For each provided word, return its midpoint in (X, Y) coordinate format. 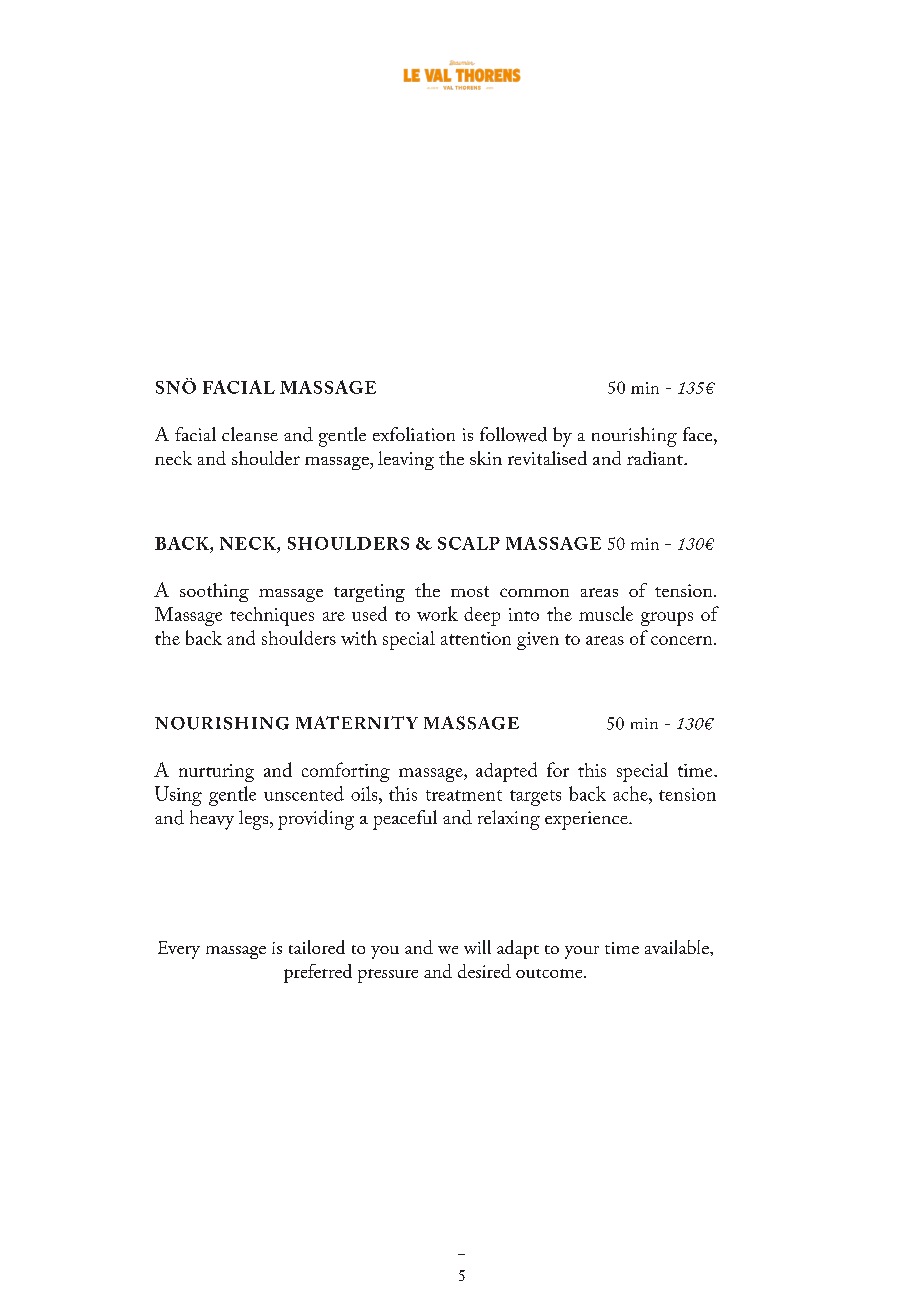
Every (179, 950)
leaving (406, 460)
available (678, 947)
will (477, 947)
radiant (656, 458)
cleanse (250, 434)
